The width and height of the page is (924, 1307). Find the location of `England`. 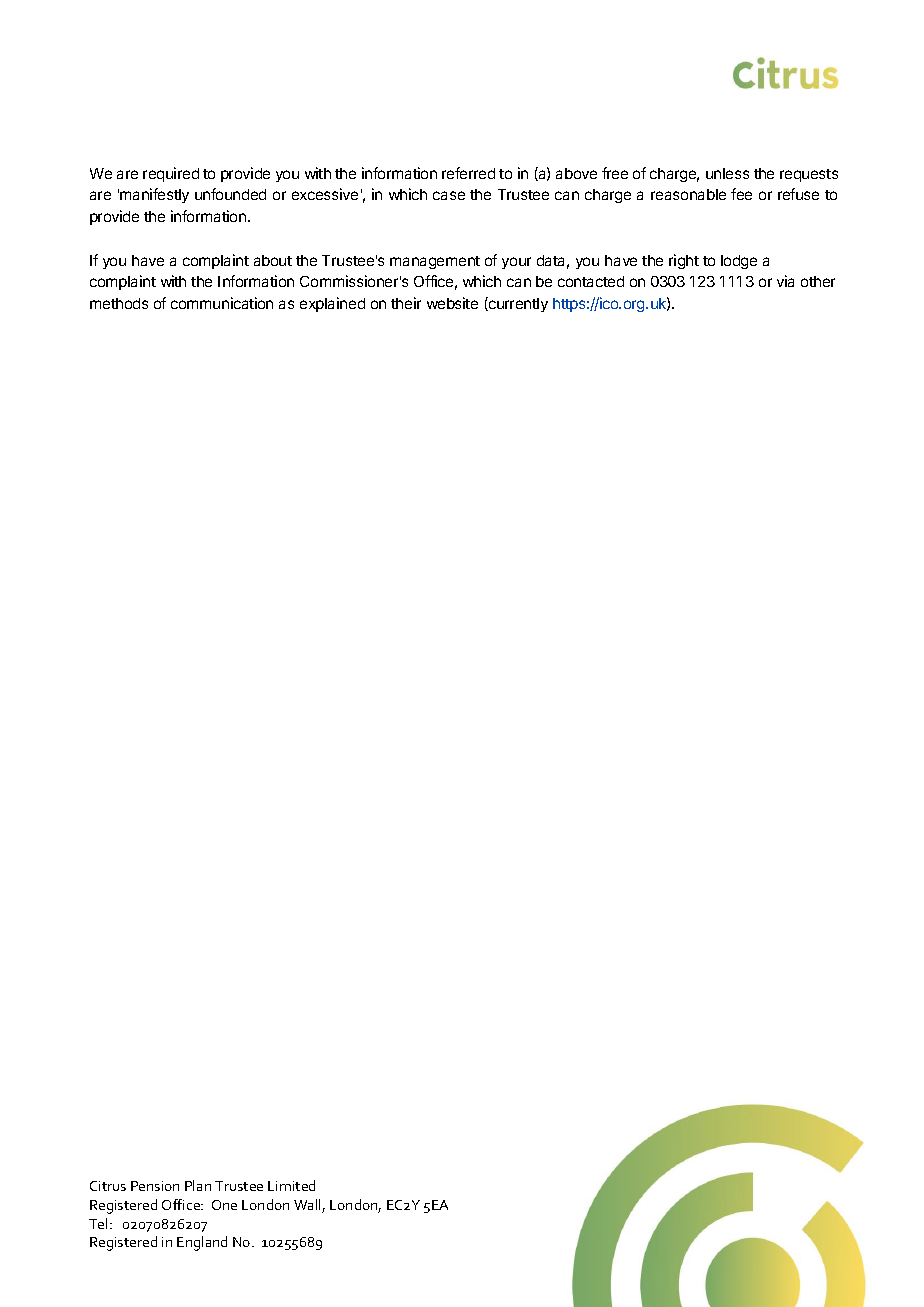

England is located at coordinates (202, 1243).
